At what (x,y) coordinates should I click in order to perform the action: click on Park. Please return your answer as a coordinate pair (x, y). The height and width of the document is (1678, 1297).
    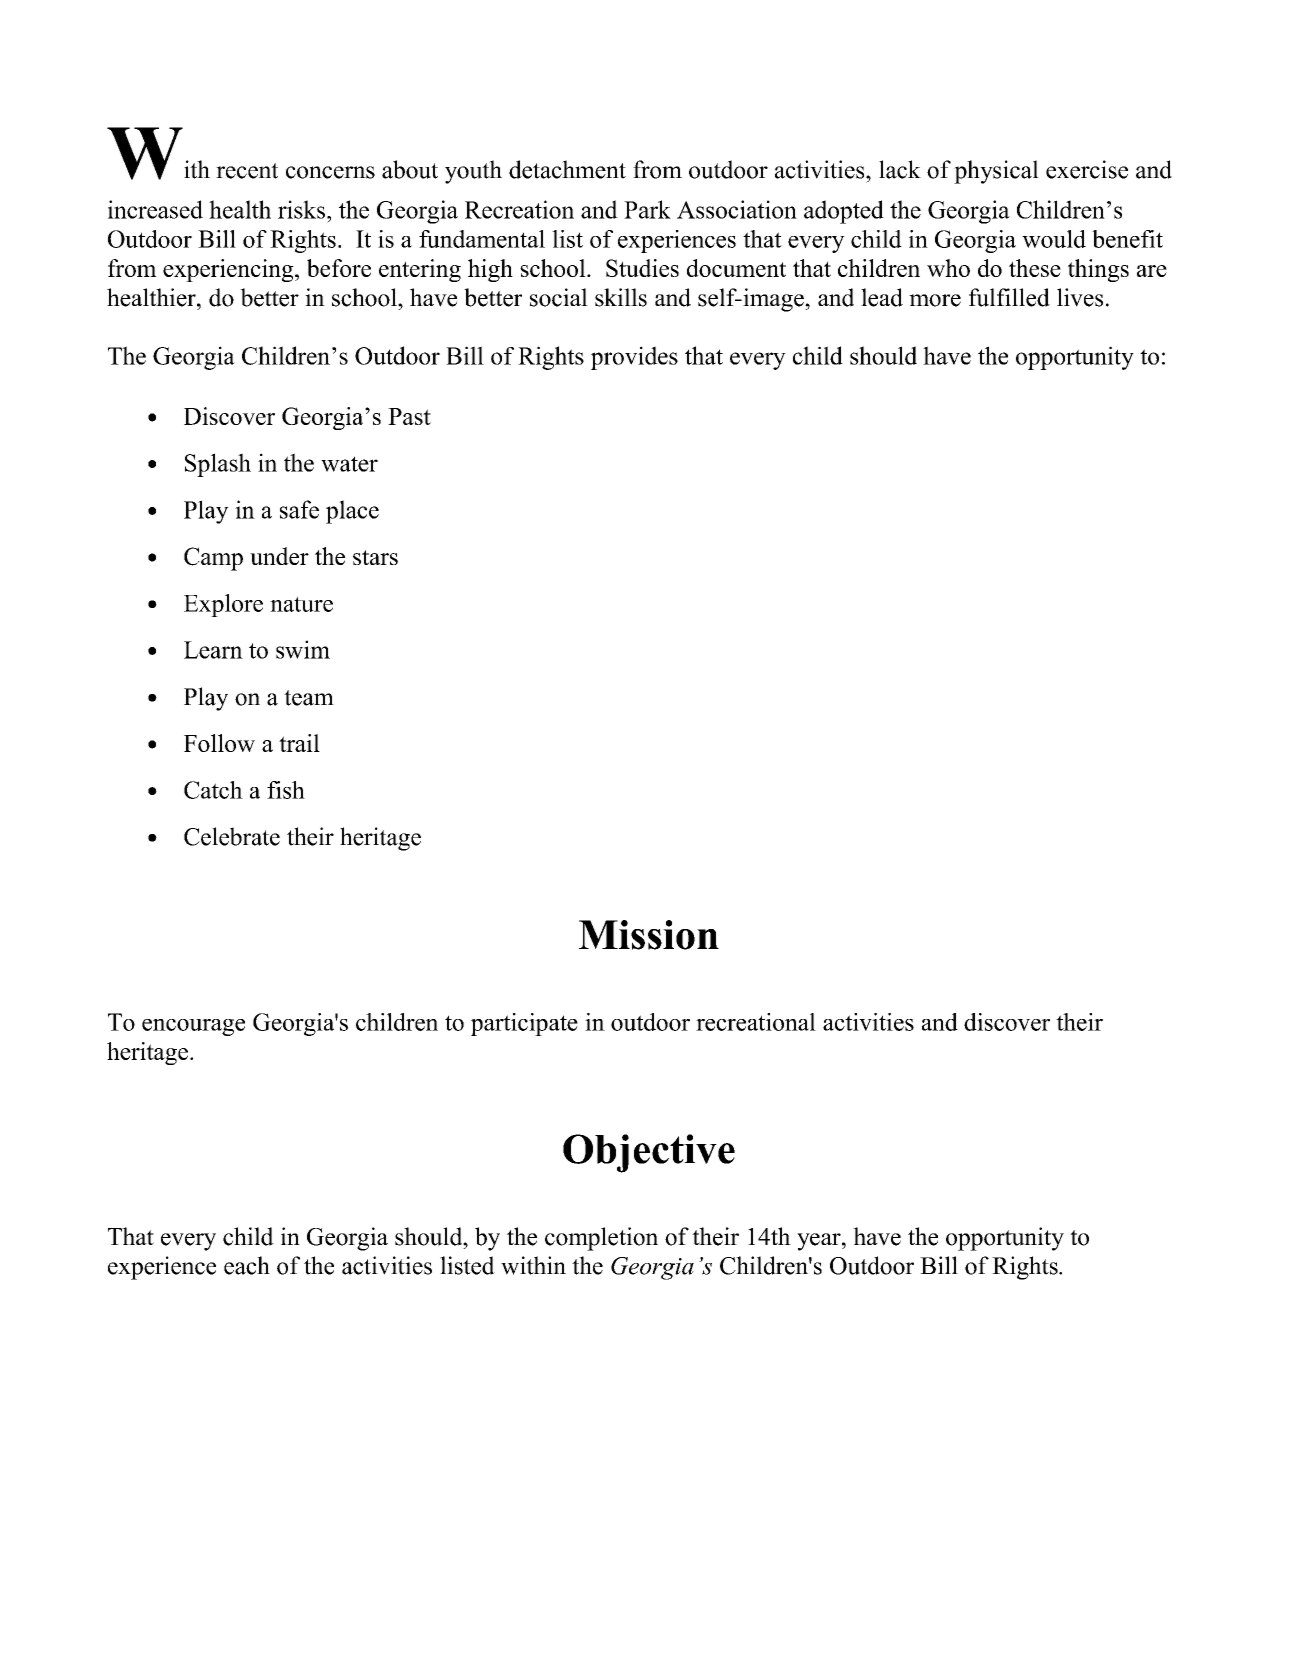
    Looking at the image, I should click on (647, 209).
